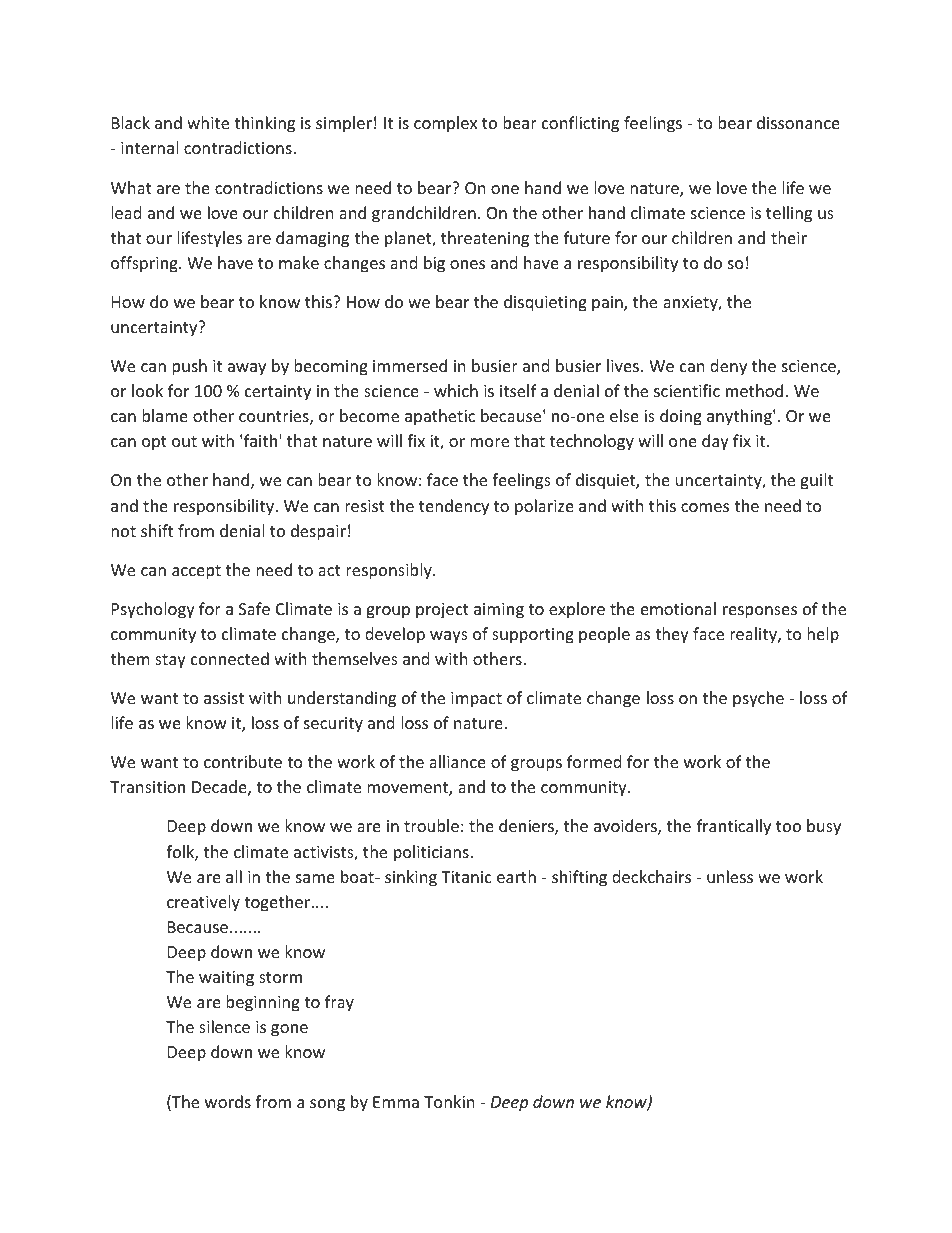  I want to click on dissonance, so click(798, 122).
